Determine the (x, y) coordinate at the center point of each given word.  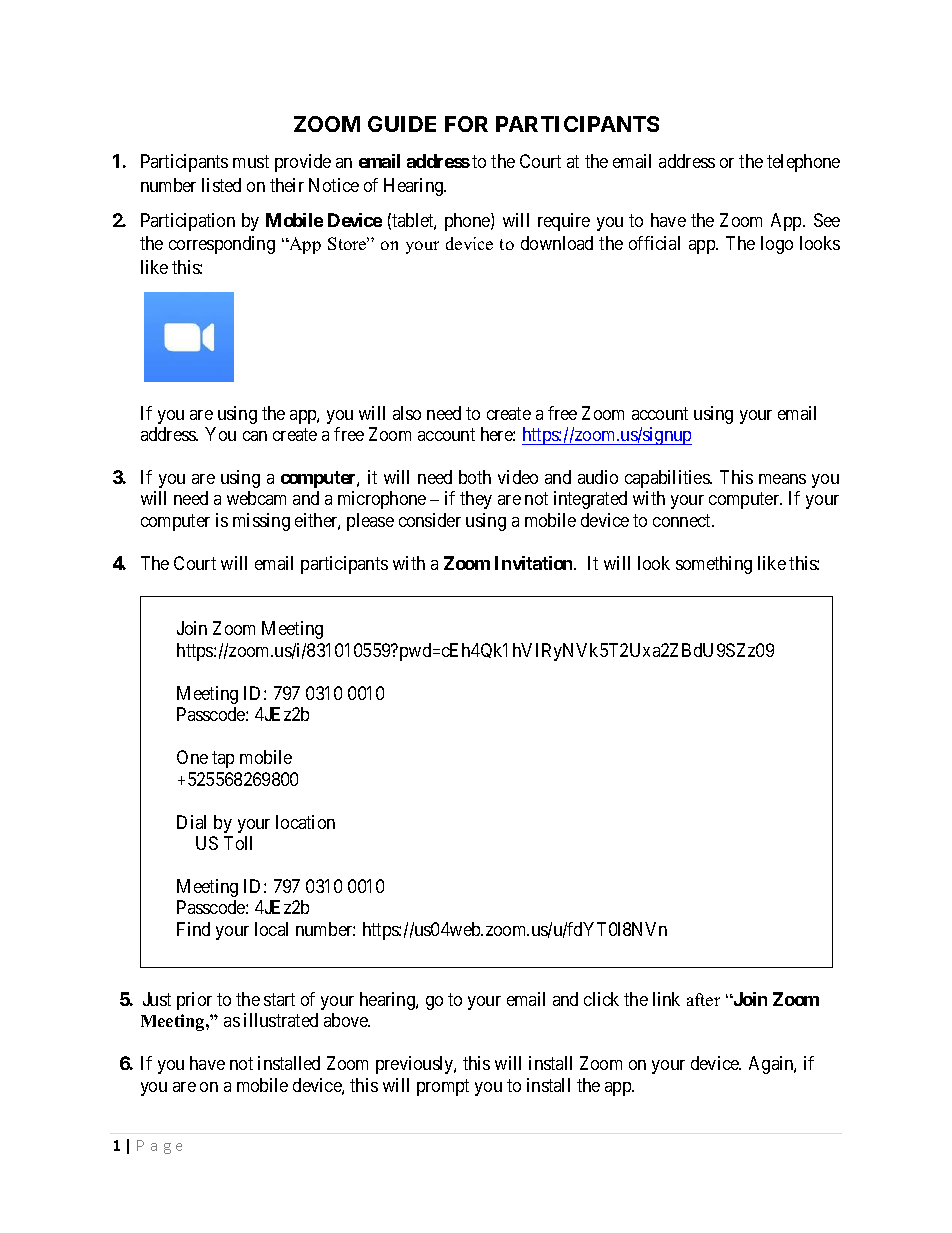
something (714, 565)
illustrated (281, 1020)
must (251, 162)
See (827, 220)
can (255, 436)
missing (261, 522)
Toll (238, 843)
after (703, 999)
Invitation (535, 563)
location (305, 822)
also (407, 413)
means (782, 479)
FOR (466, 124)
